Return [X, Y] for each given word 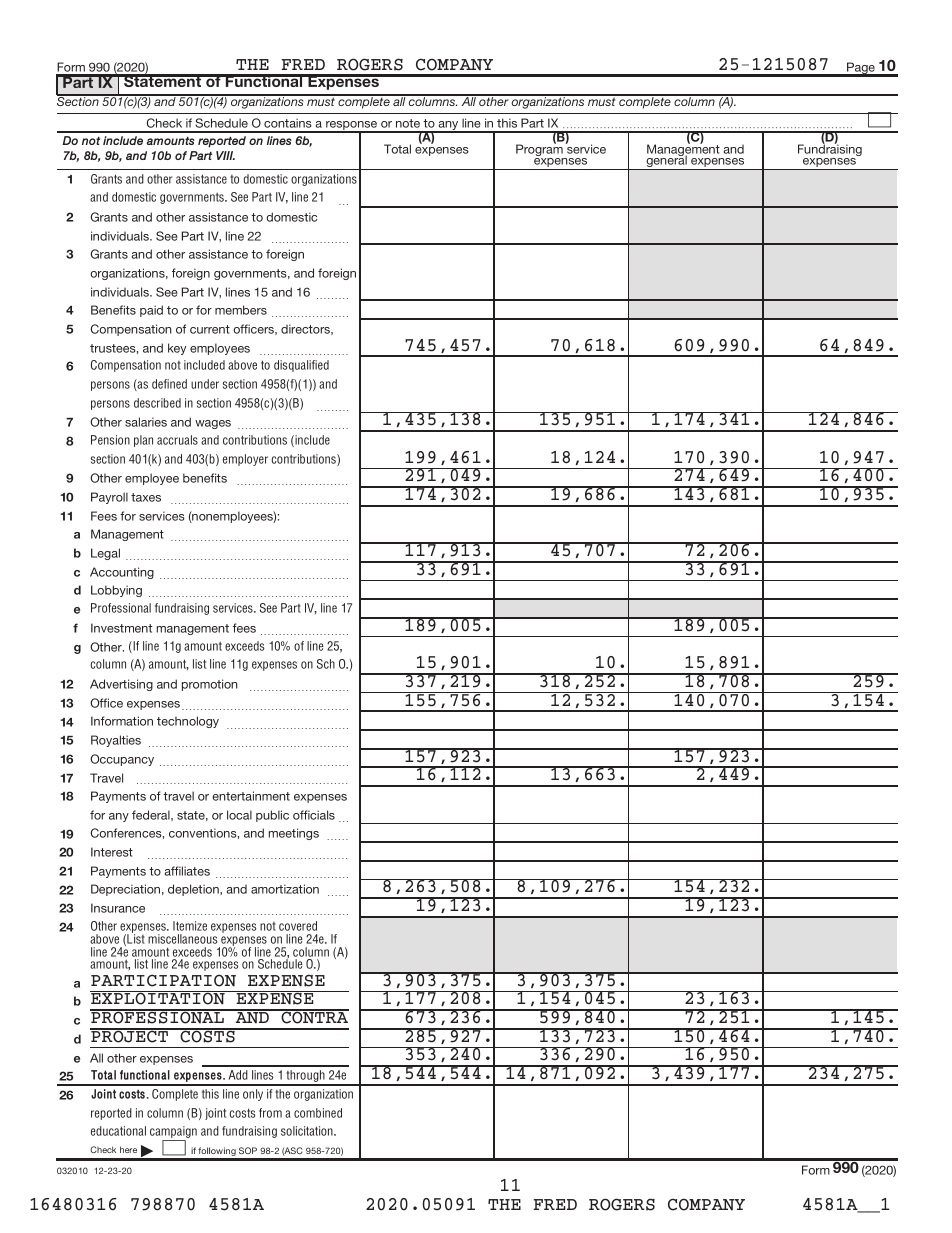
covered [298, 926]
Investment [121, 628]
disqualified [301, 366]
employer [245, 460]
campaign [173, 1133]
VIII [225, 155]
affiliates [187, 871]
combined [318, 1113]
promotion [210, 685]
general [666, 162]
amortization [285, 889]
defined [169, 384]
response [352, 127]
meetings [294, 834]
